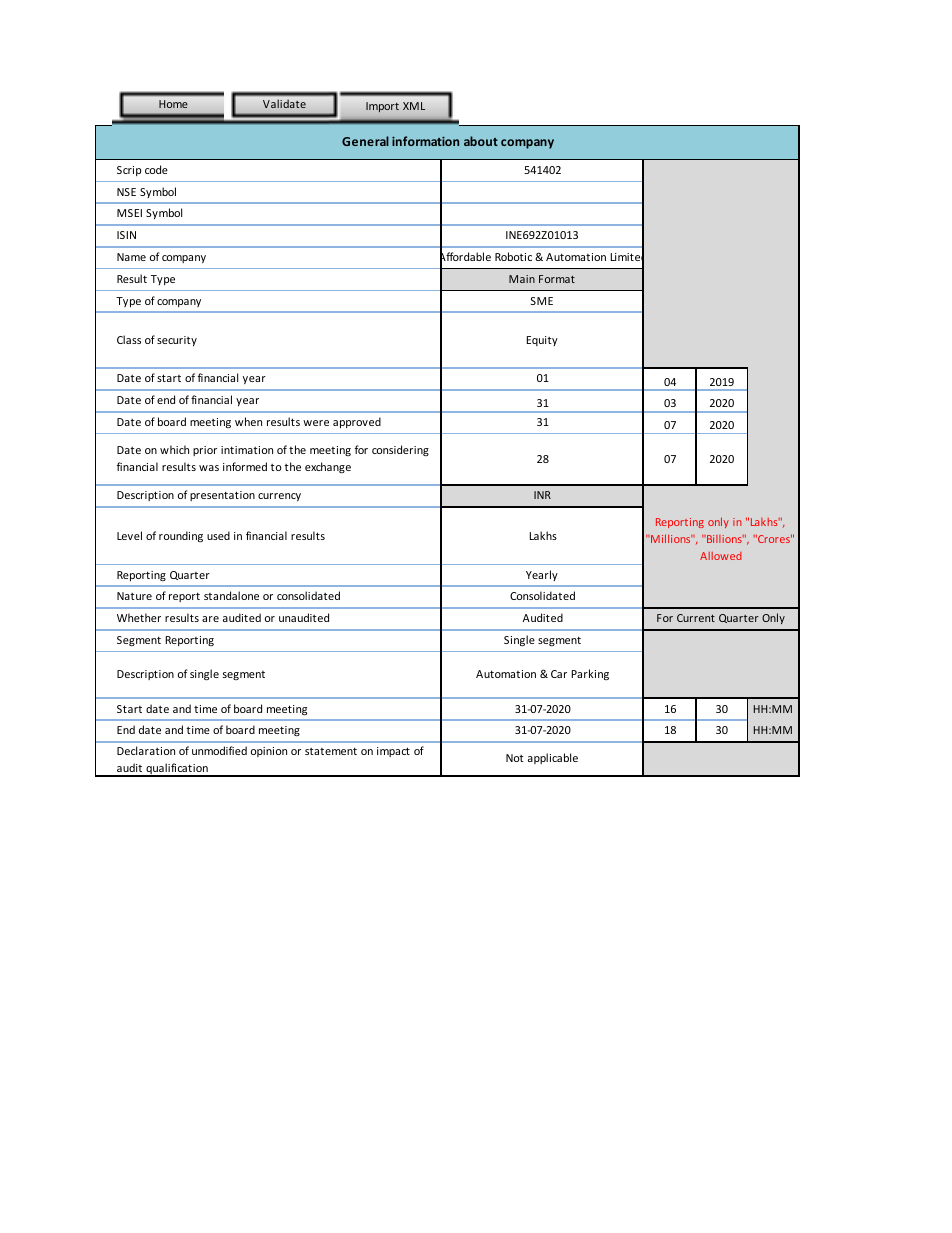 This document has height=1233, width=952. What do you see at coordinates (219, 750) in the document?
I see `unmodified` at bounding box center [219, 750].
